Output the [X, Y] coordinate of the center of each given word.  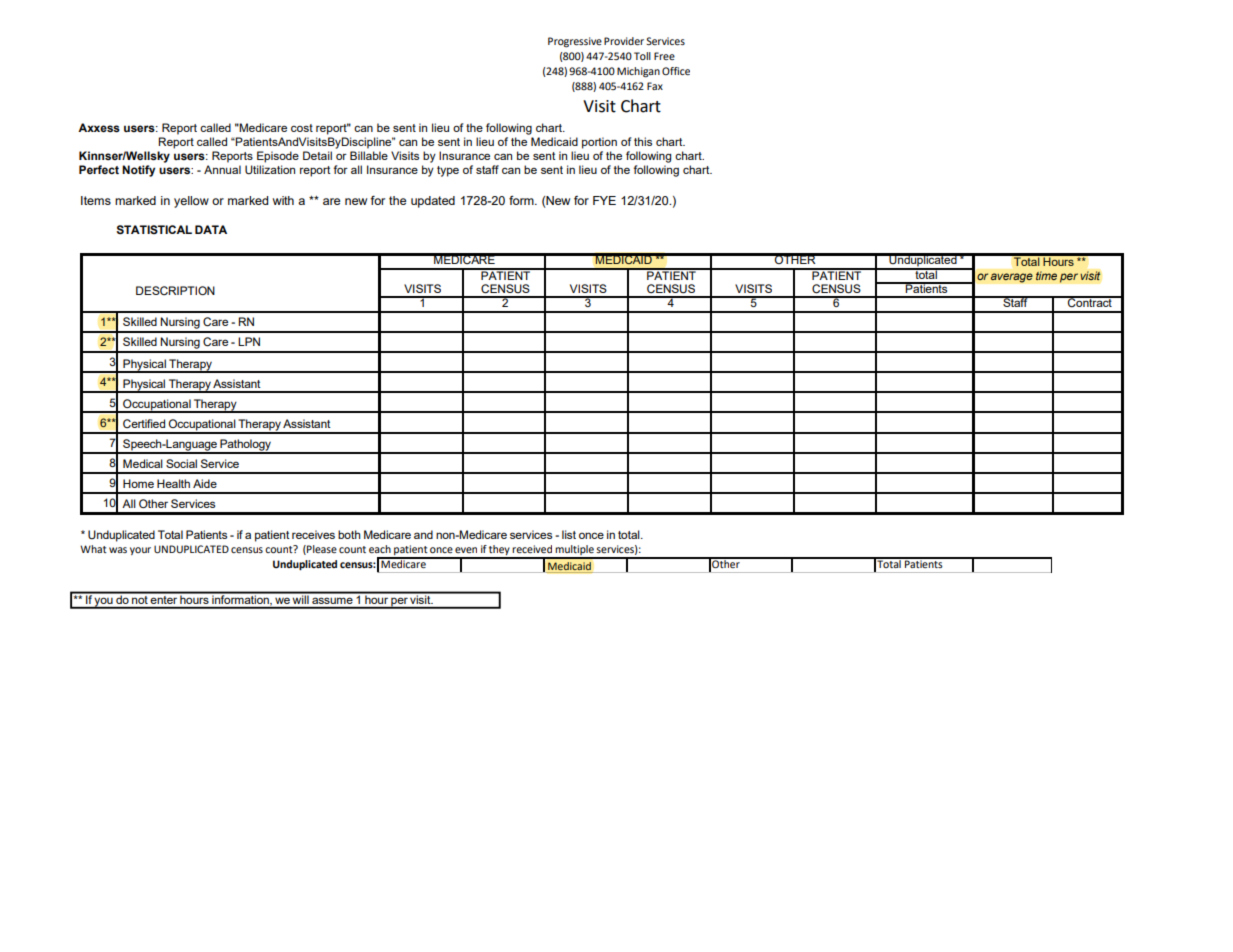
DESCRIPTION [175, 290]
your [140, 551]
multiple [574, 551]
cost [302, 128]
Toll [642, 56]
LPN [249, 341]
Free [664, 56]
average [1011, 278]
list [569, 534]
